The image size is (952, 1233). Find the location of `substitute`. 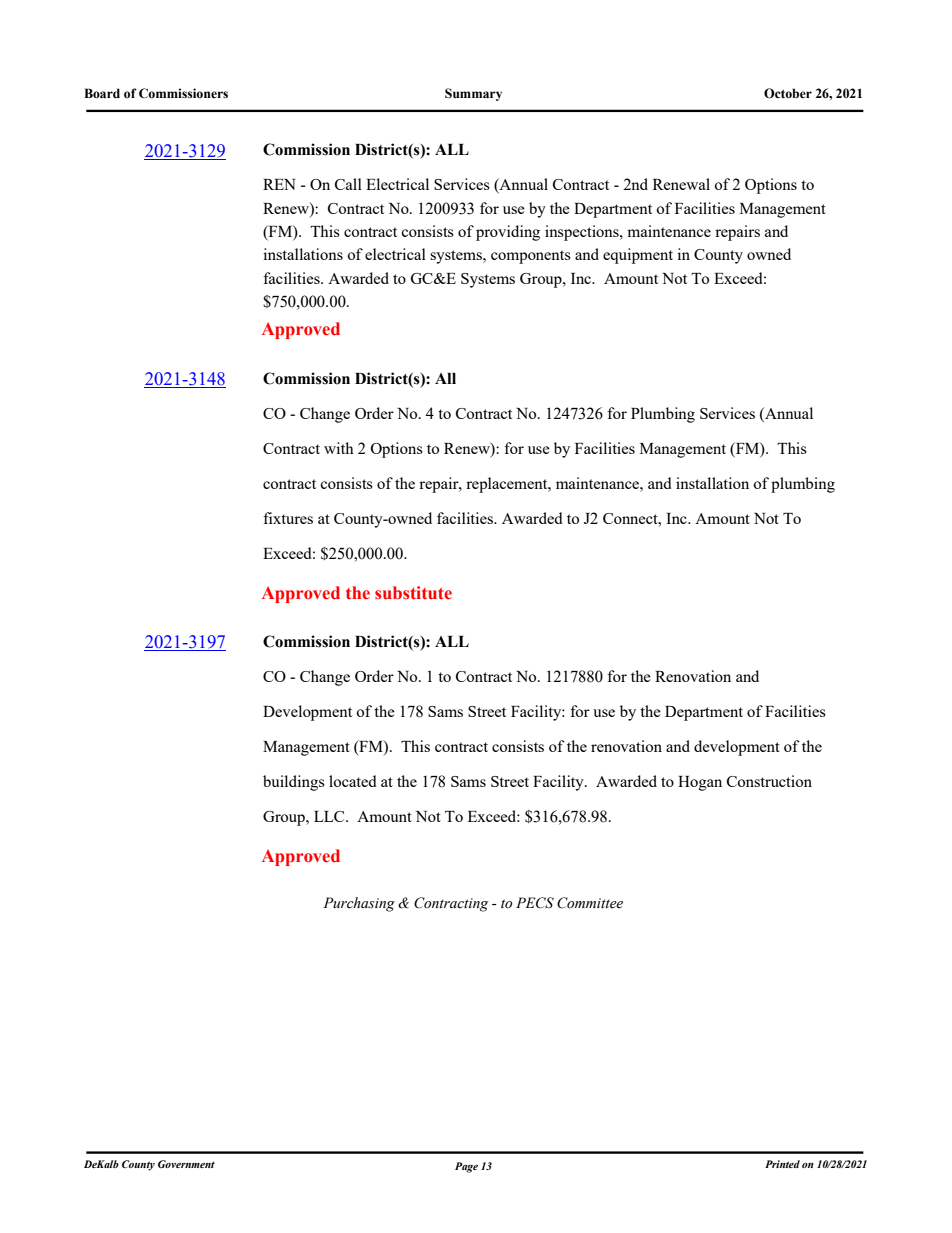

substitute is located at coordinates (413, 593).
